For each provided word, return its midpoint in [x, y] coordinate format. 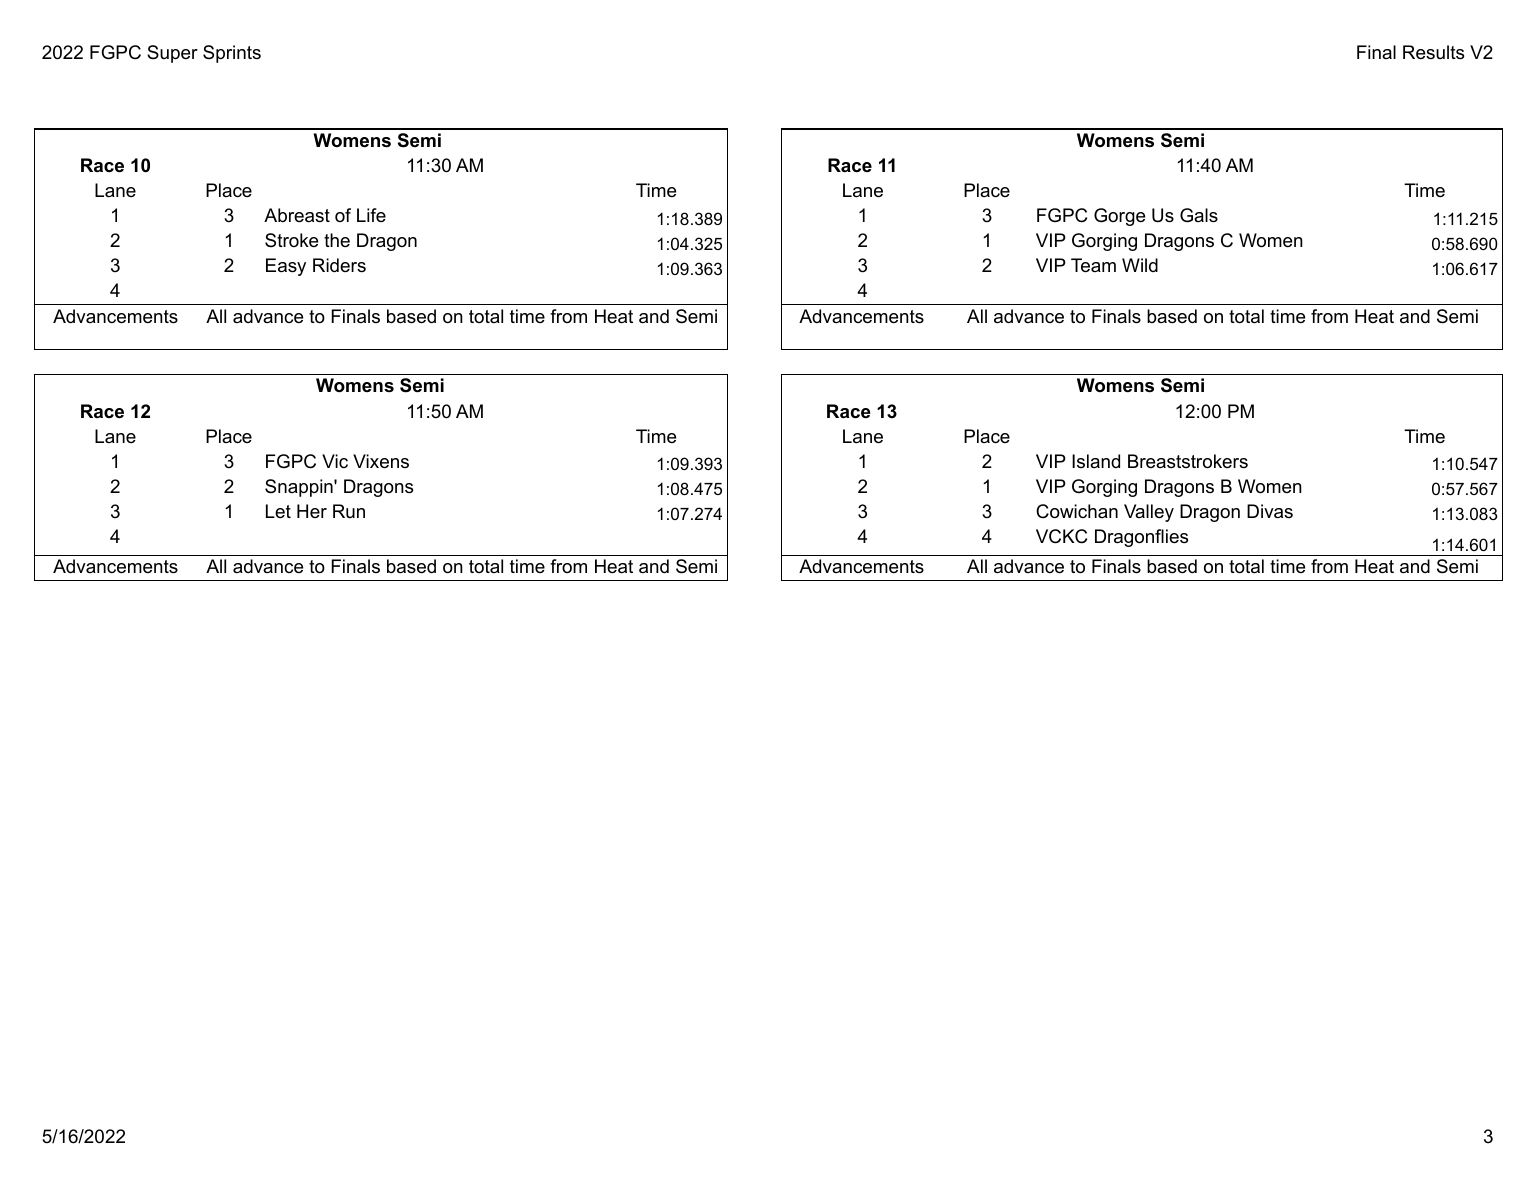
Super [172, 54]
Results [1433, 52]
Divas [1270, 511]
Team [1093, 265]
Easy [286, 267]
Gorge [1119, 217]
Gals [1199, 215]
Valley [1149, 513]
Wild [1140, 265]
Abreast [297, 215]
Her [312, 511]
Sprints [232, 54]
